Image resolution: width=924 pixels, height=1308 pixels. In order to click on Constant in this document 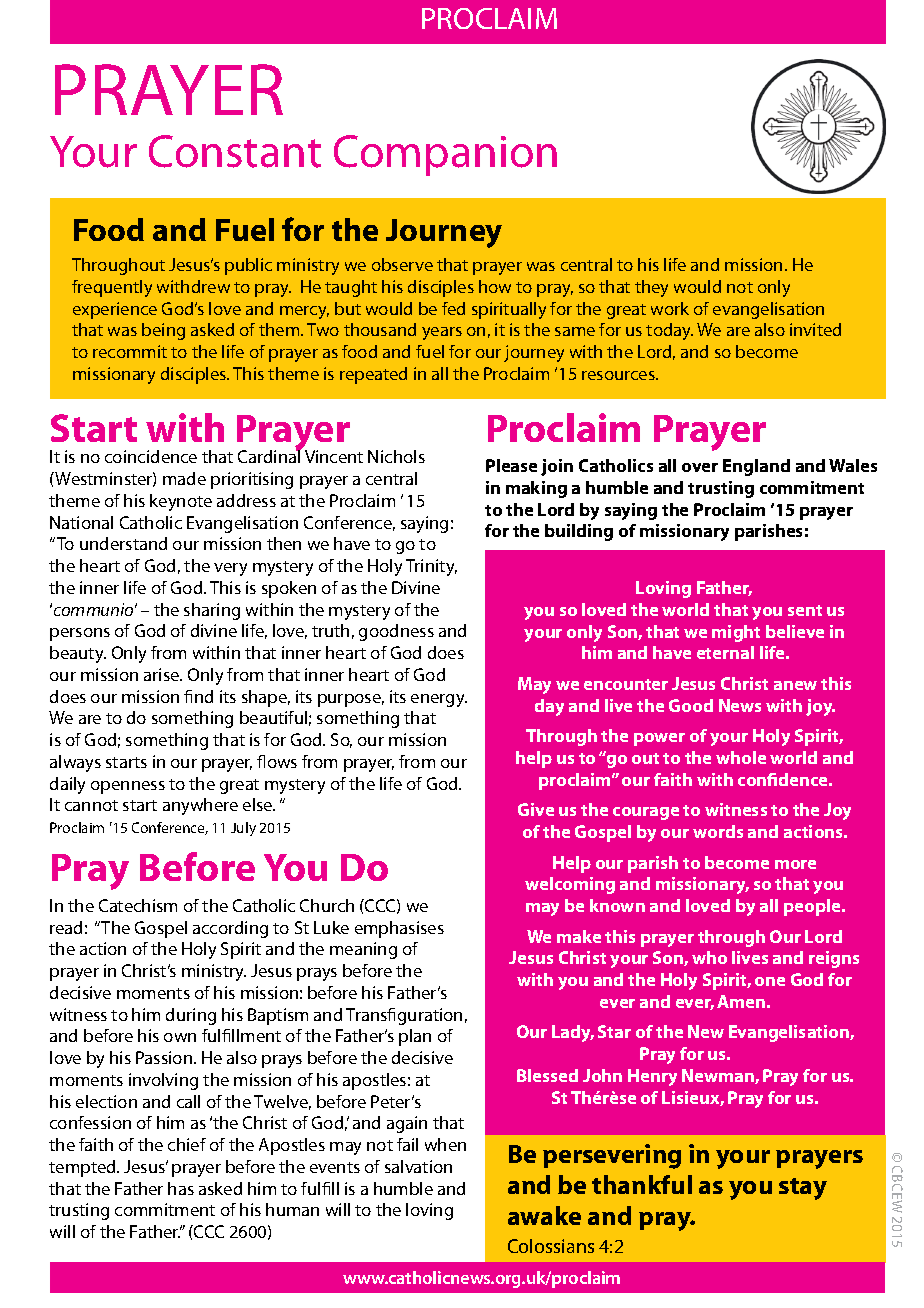, I will do `click(235, 151)`.
